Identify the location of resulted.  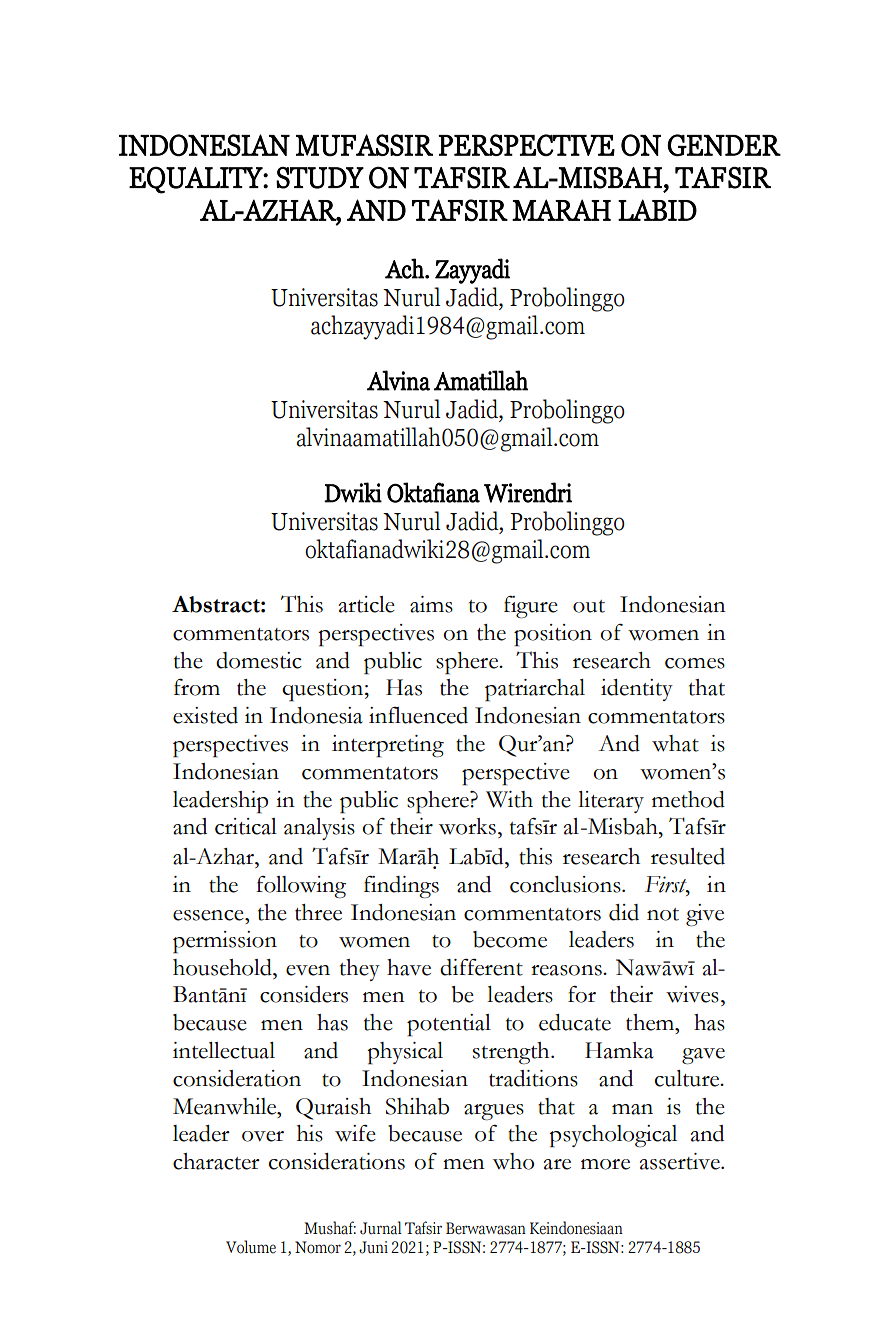
(688, 856).
